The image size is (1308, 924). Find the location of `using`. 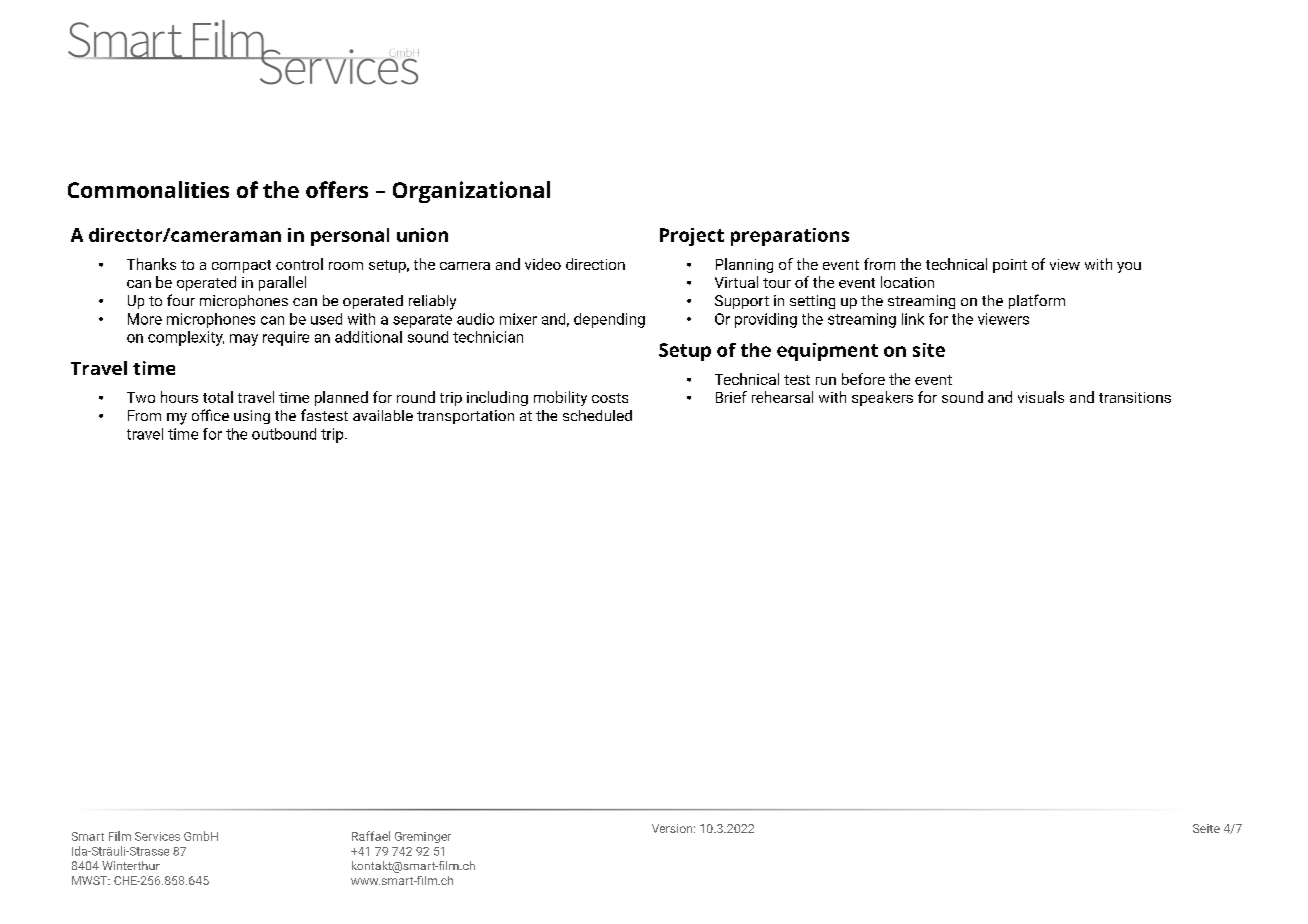

using is located at coordinates (252, 417).
